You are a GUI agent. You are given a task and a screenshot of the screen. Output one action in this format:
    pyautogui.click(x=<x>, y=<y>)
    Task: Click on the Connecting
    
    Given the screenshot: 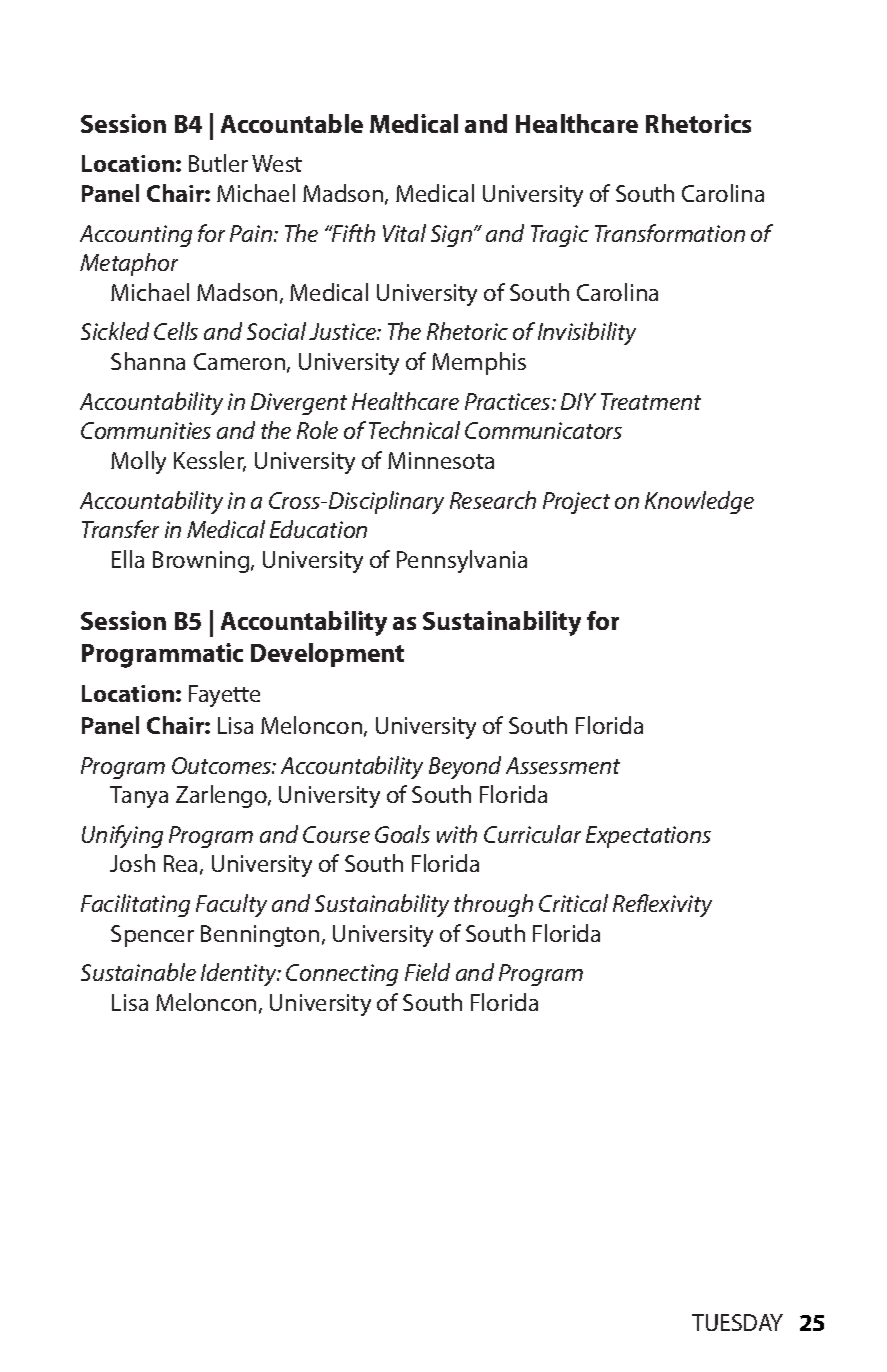 What is the action you would take?
    pyautogui.click(x=342, y=975)
